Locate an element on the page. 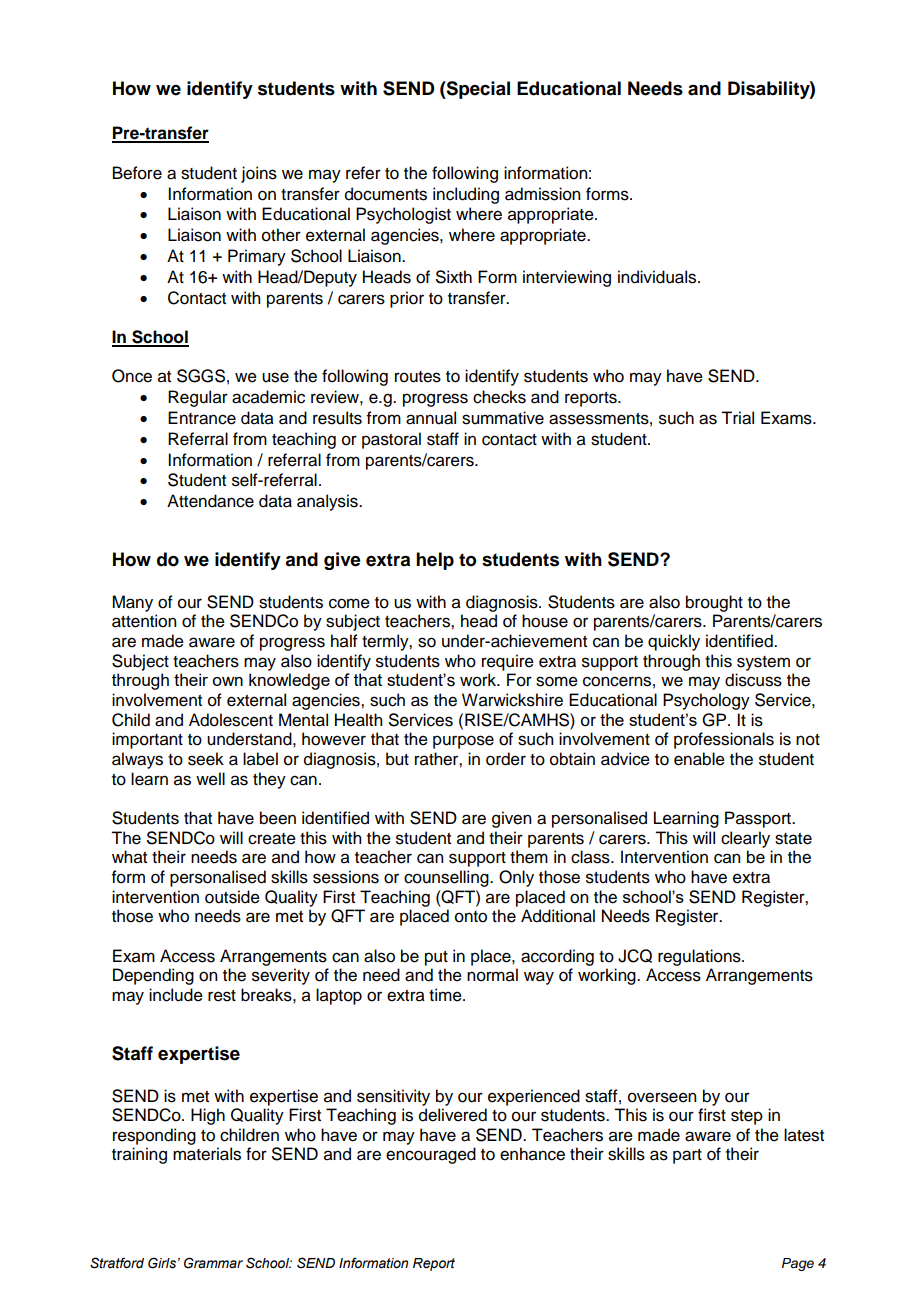 This document has height=1308, width=924. rest is located at coordinates (222, 996).
